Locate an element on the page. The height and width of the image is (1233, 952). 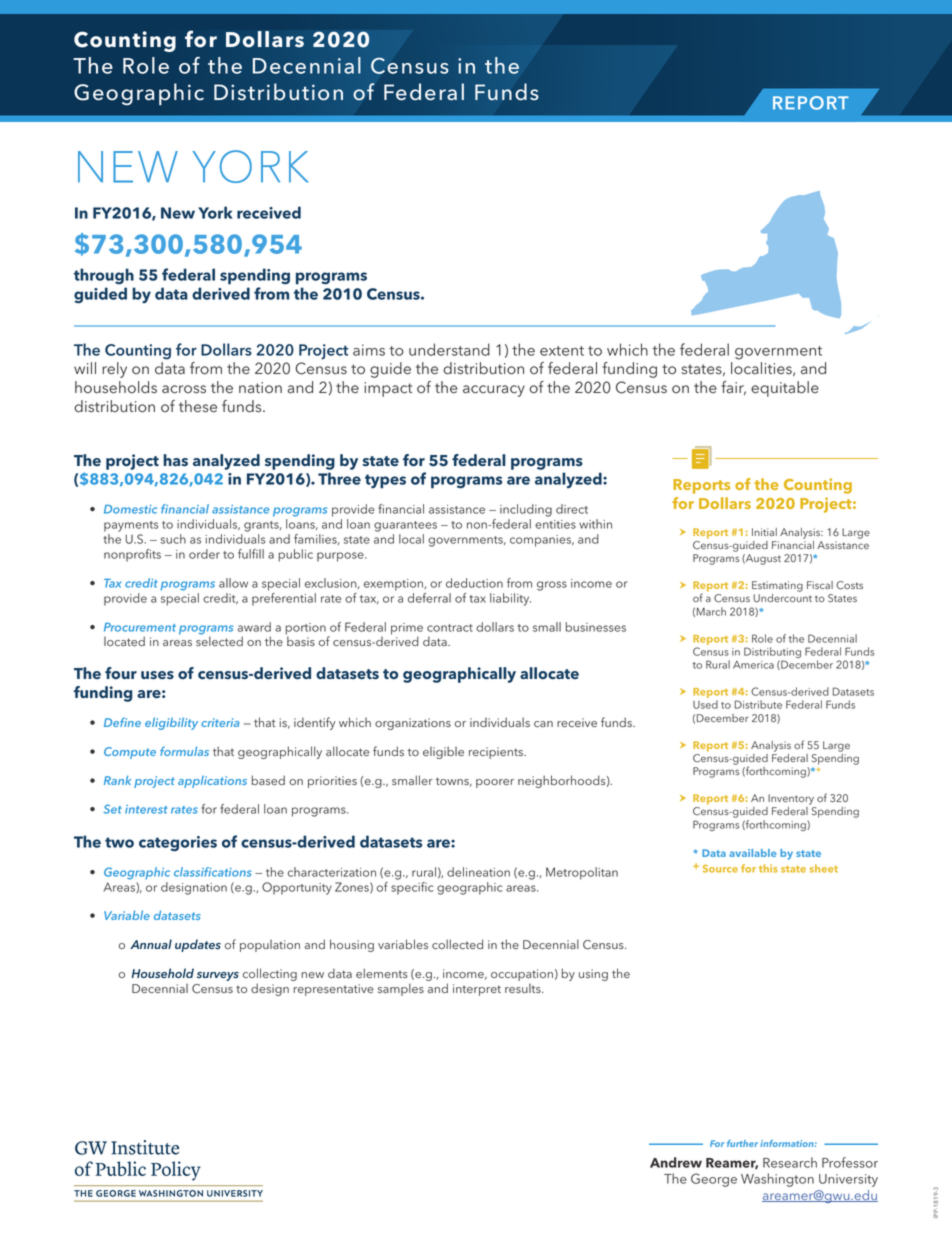
deduction is located at coordinates (474, 583).
